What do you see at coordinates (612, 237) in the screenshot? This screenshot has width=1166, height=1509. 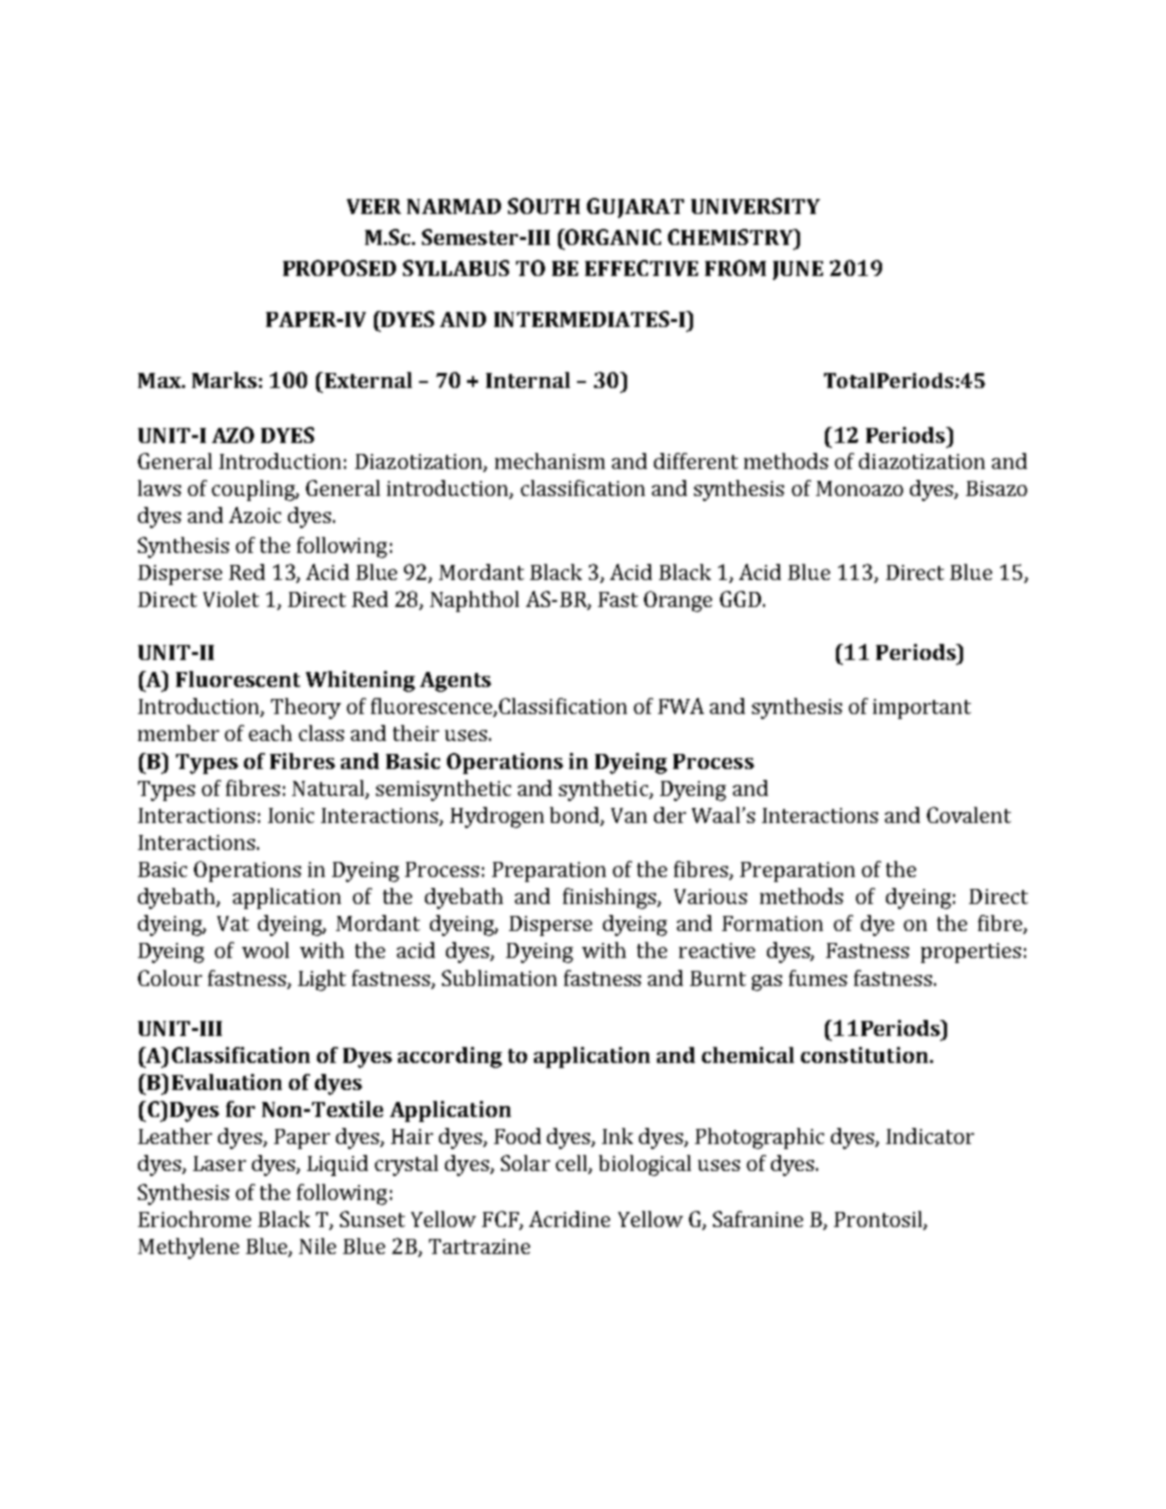 I see `ORGANIC` at bounding box center [612, 237].
